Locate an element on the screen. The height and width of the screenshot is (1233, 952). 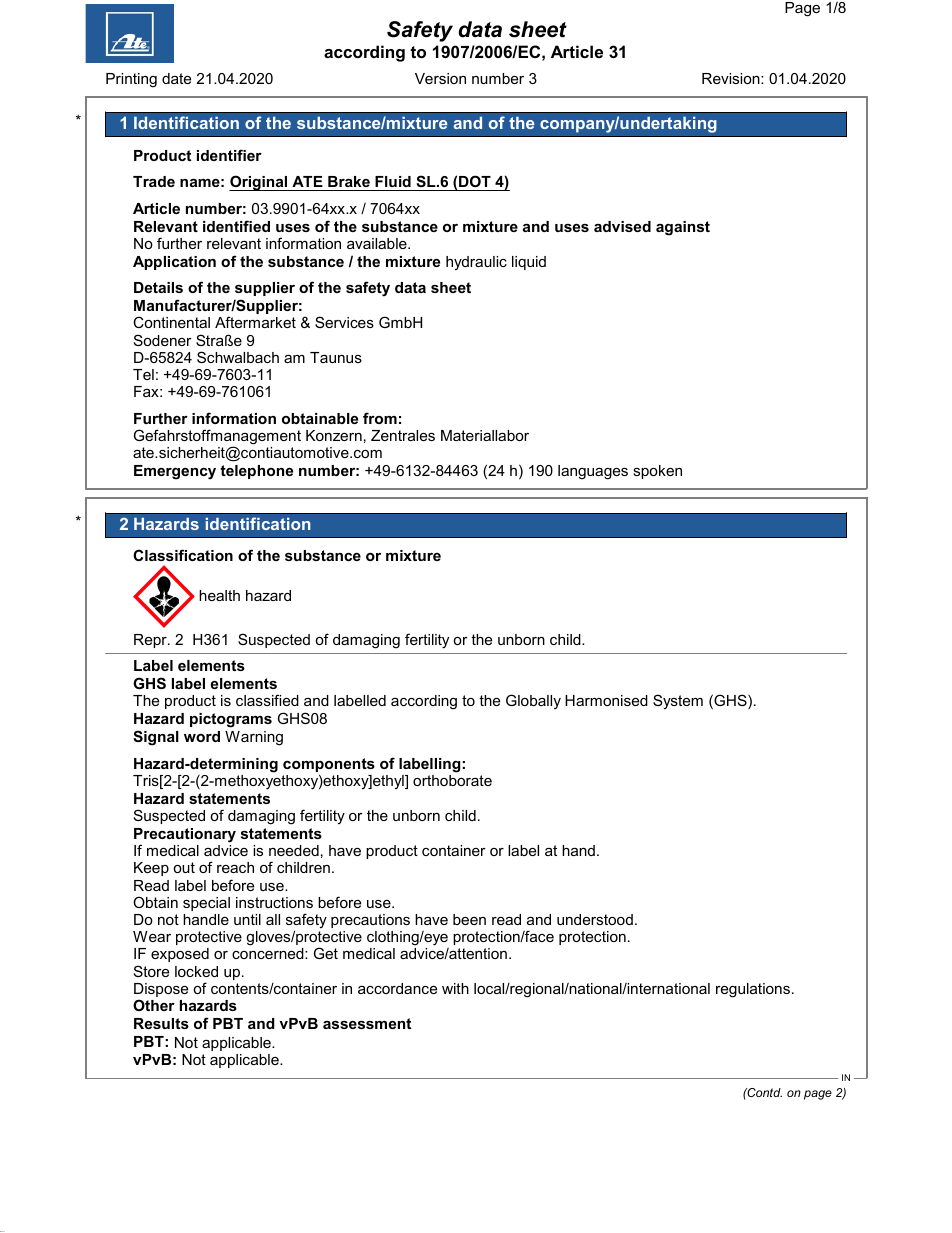
locked is located at coordinates (196, 971).
